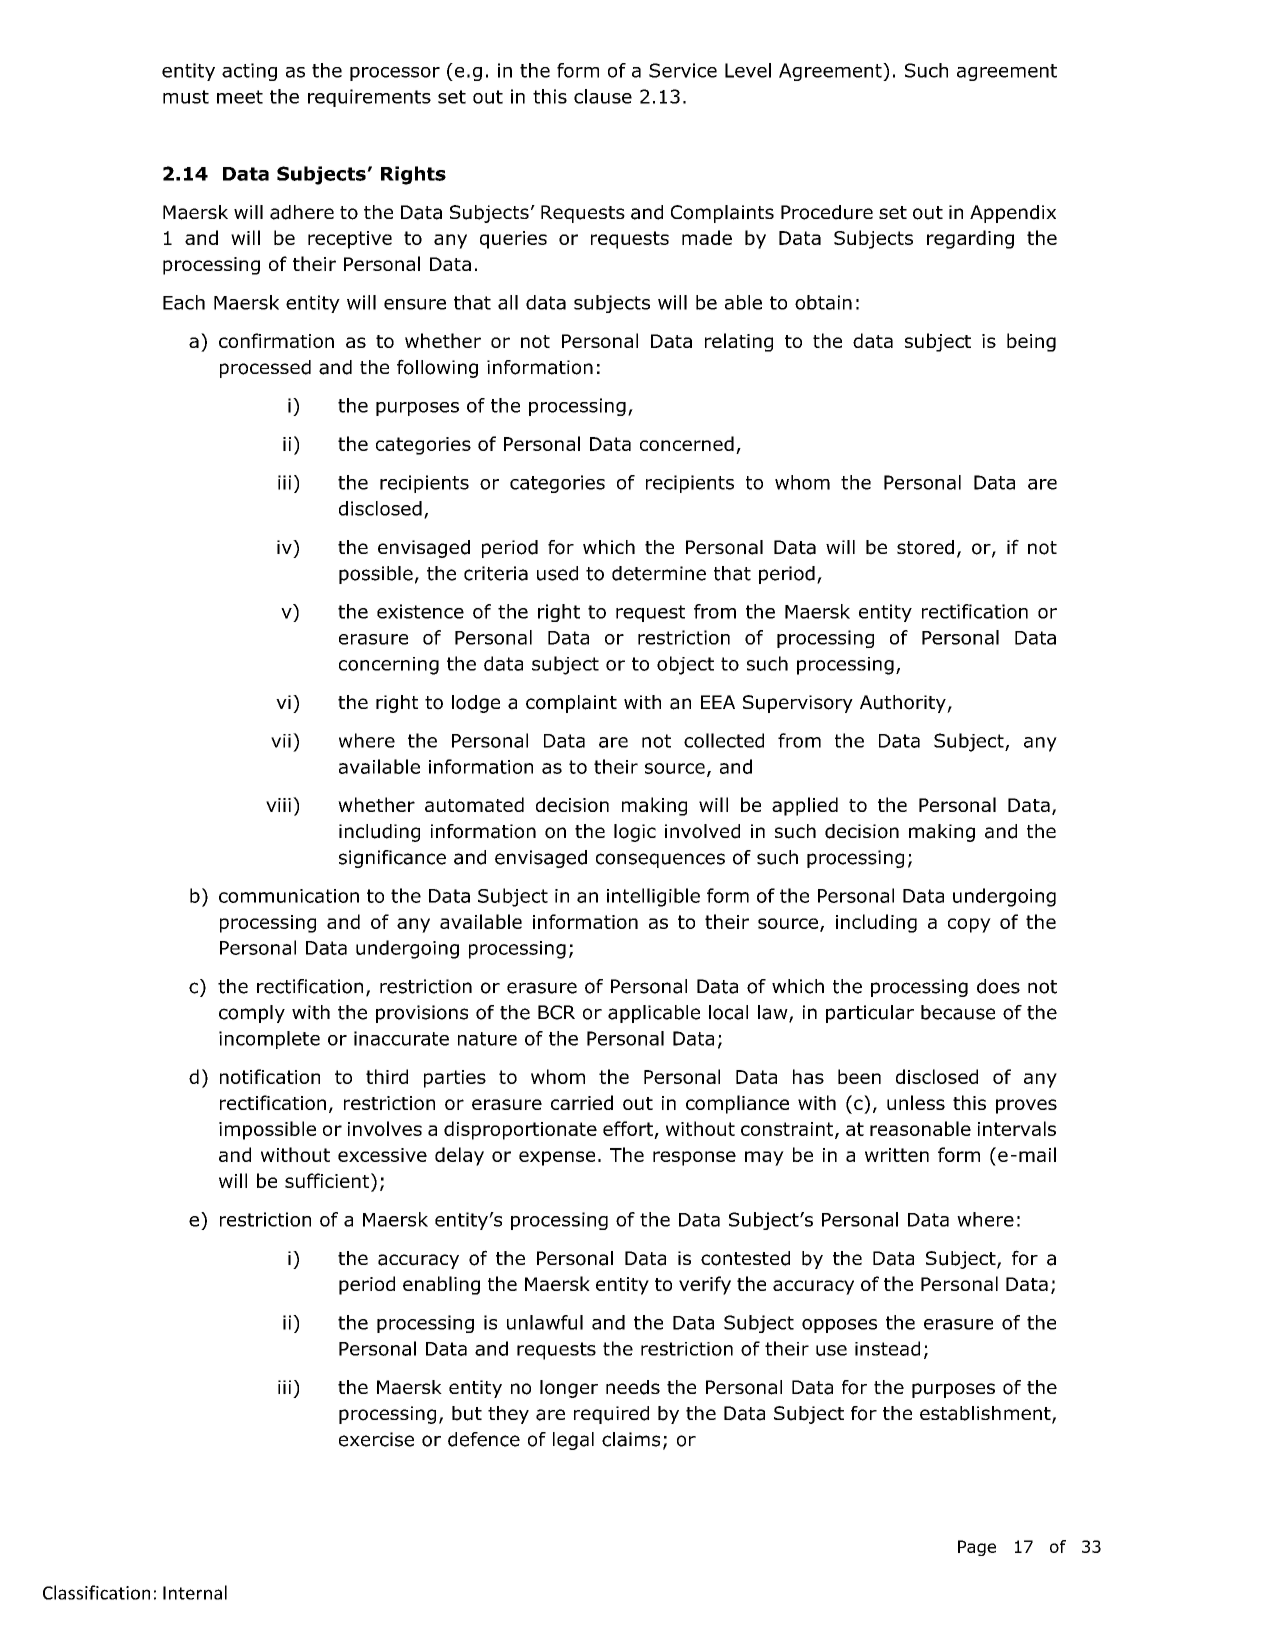 The height and width of the page is (1640, 1268). Describe the element at coordinates (278, 805) in the page. I see `viii` at that location.
